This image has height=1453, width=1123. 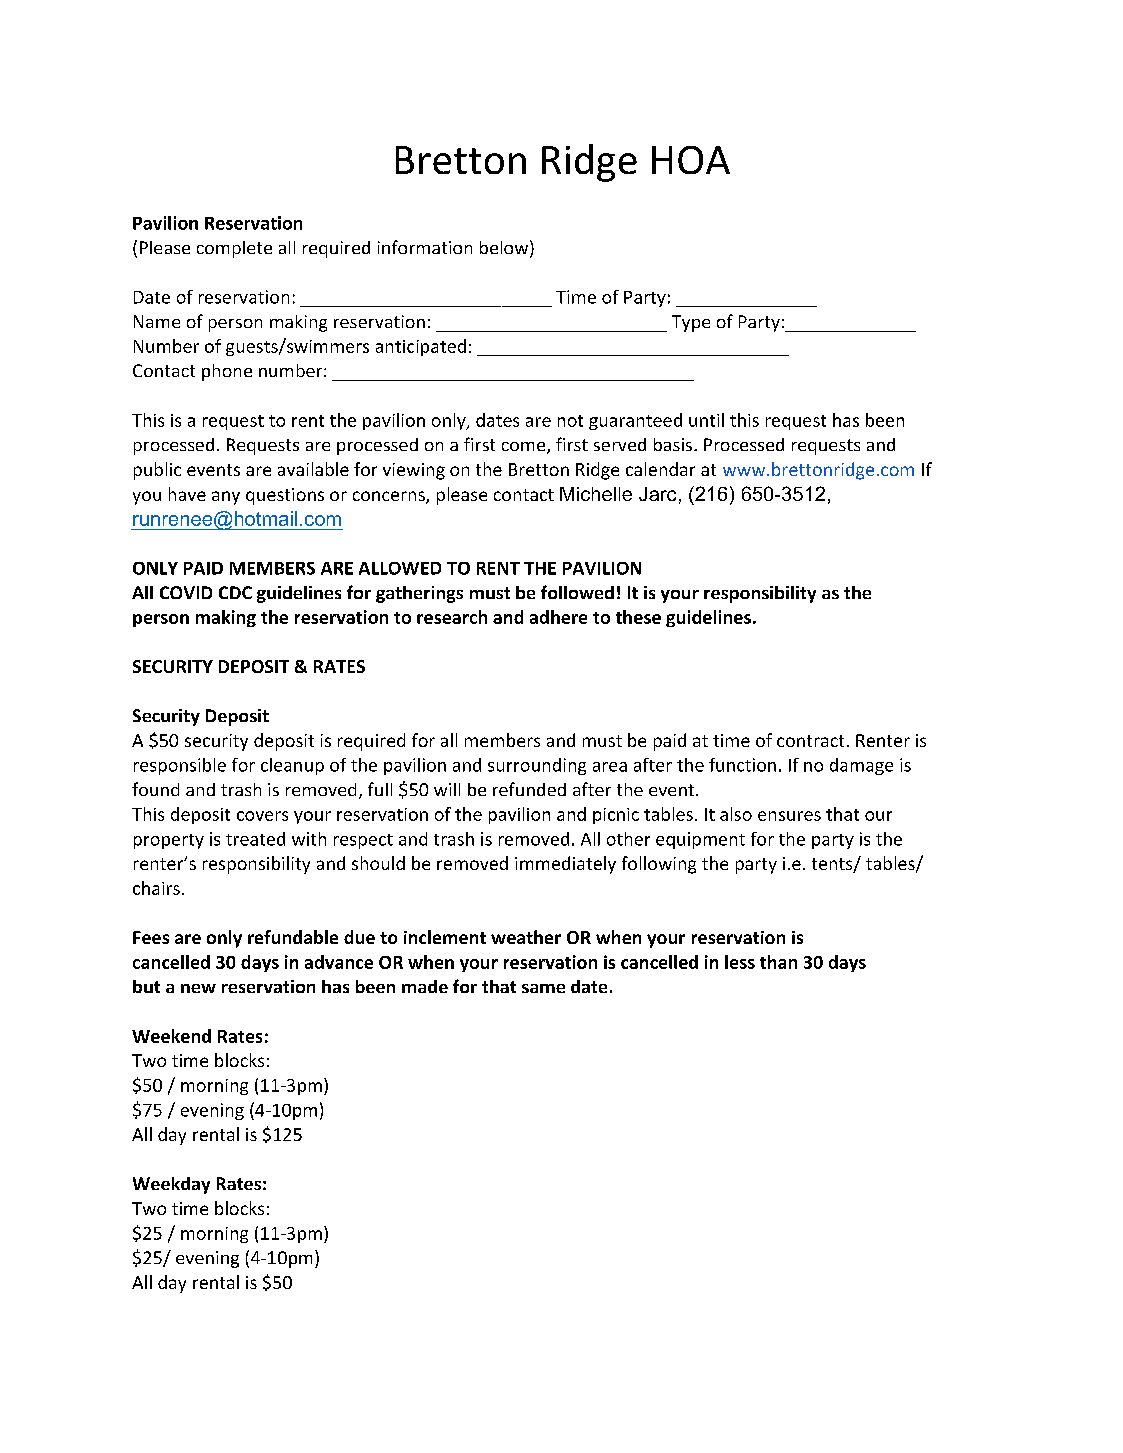 I want to click on any, so click(x=226, y=498).
